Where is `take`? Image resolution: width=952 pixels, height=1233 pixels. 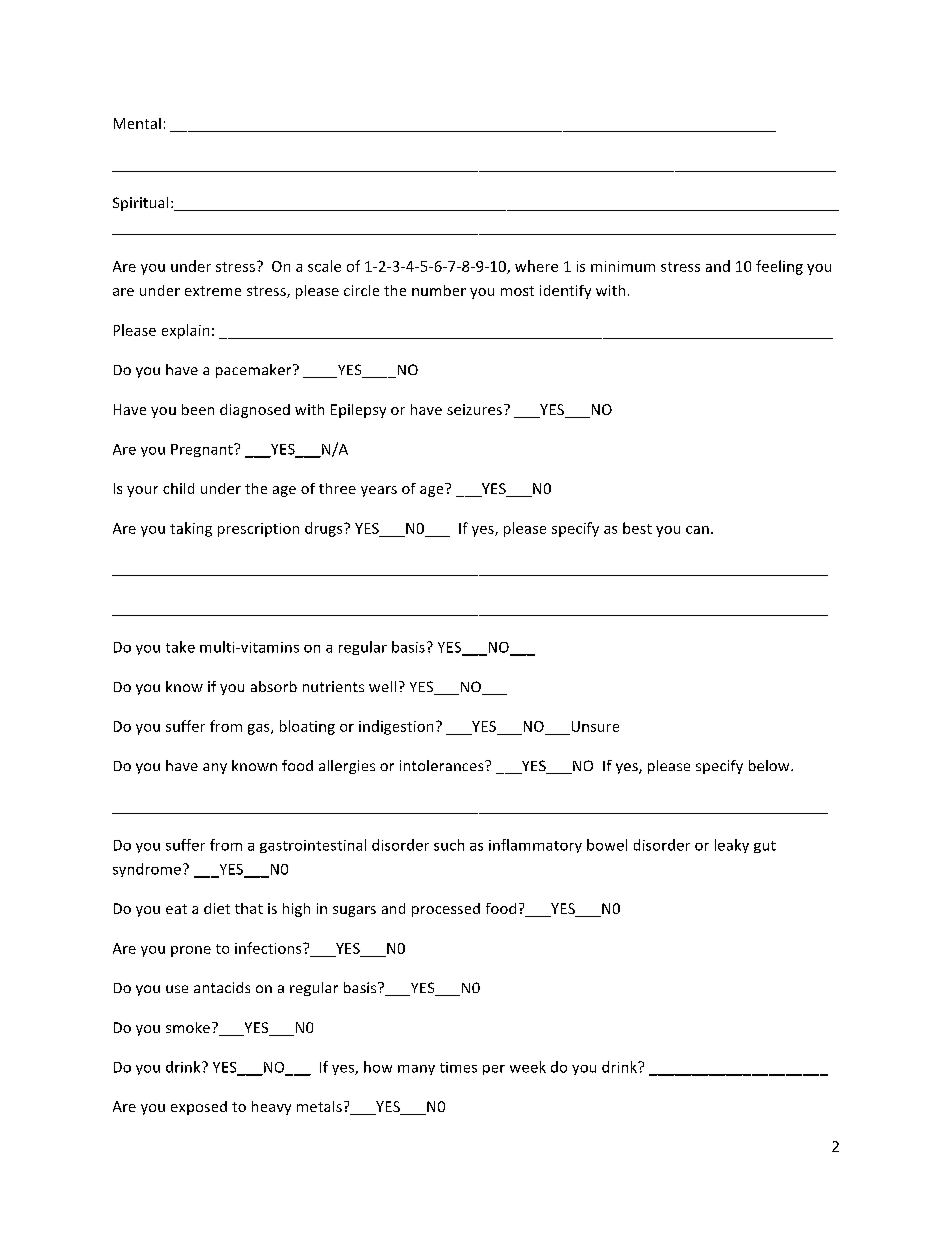 take is located at coordinates (180, 647).
